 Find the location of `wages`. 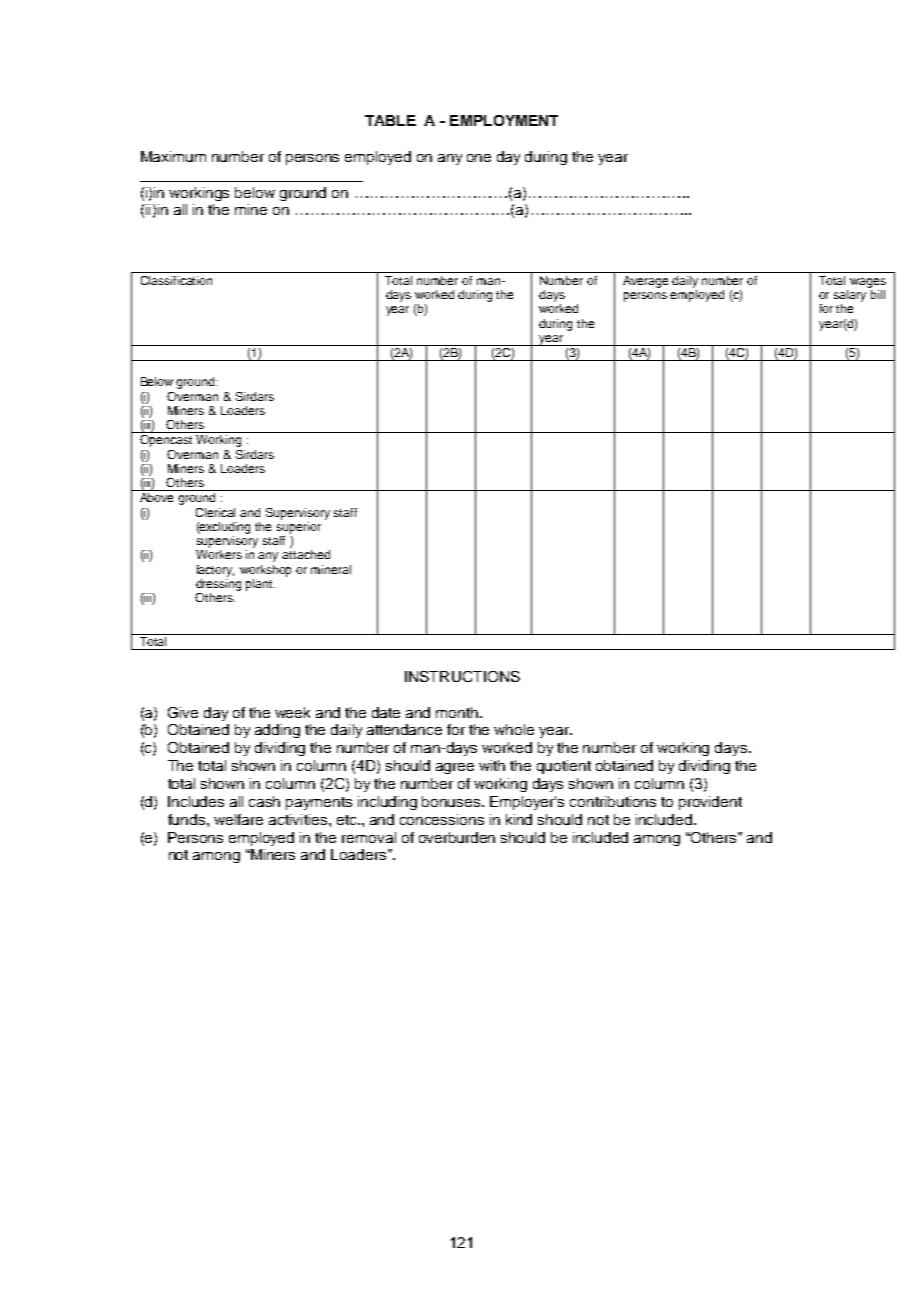

wages is located at coordinates (868, 283).
